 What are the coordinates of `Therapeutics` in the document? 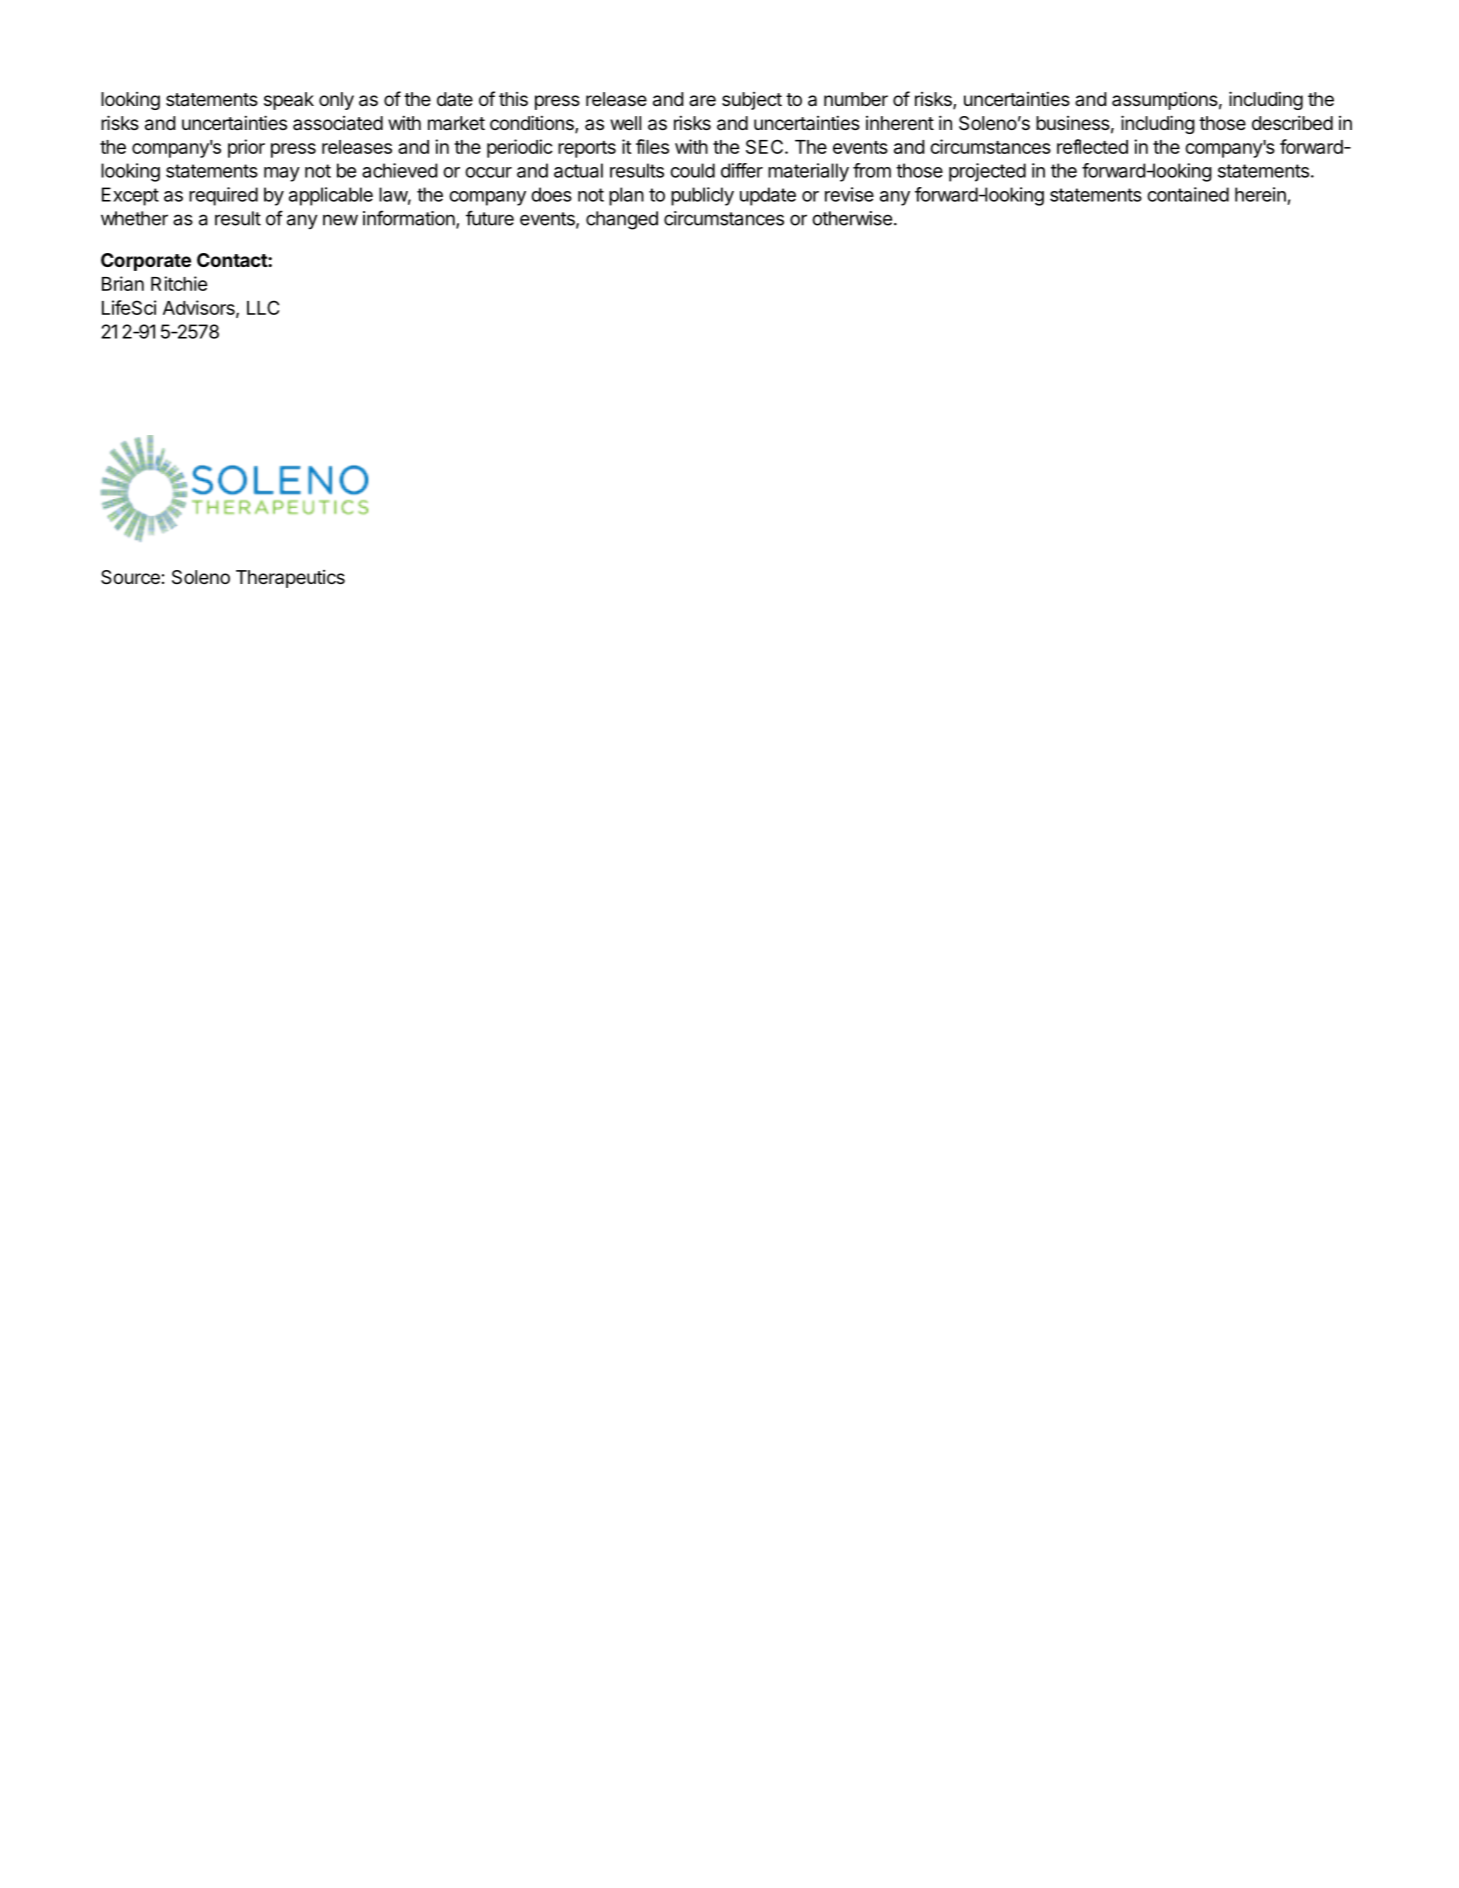 It's located at (290, 579).
